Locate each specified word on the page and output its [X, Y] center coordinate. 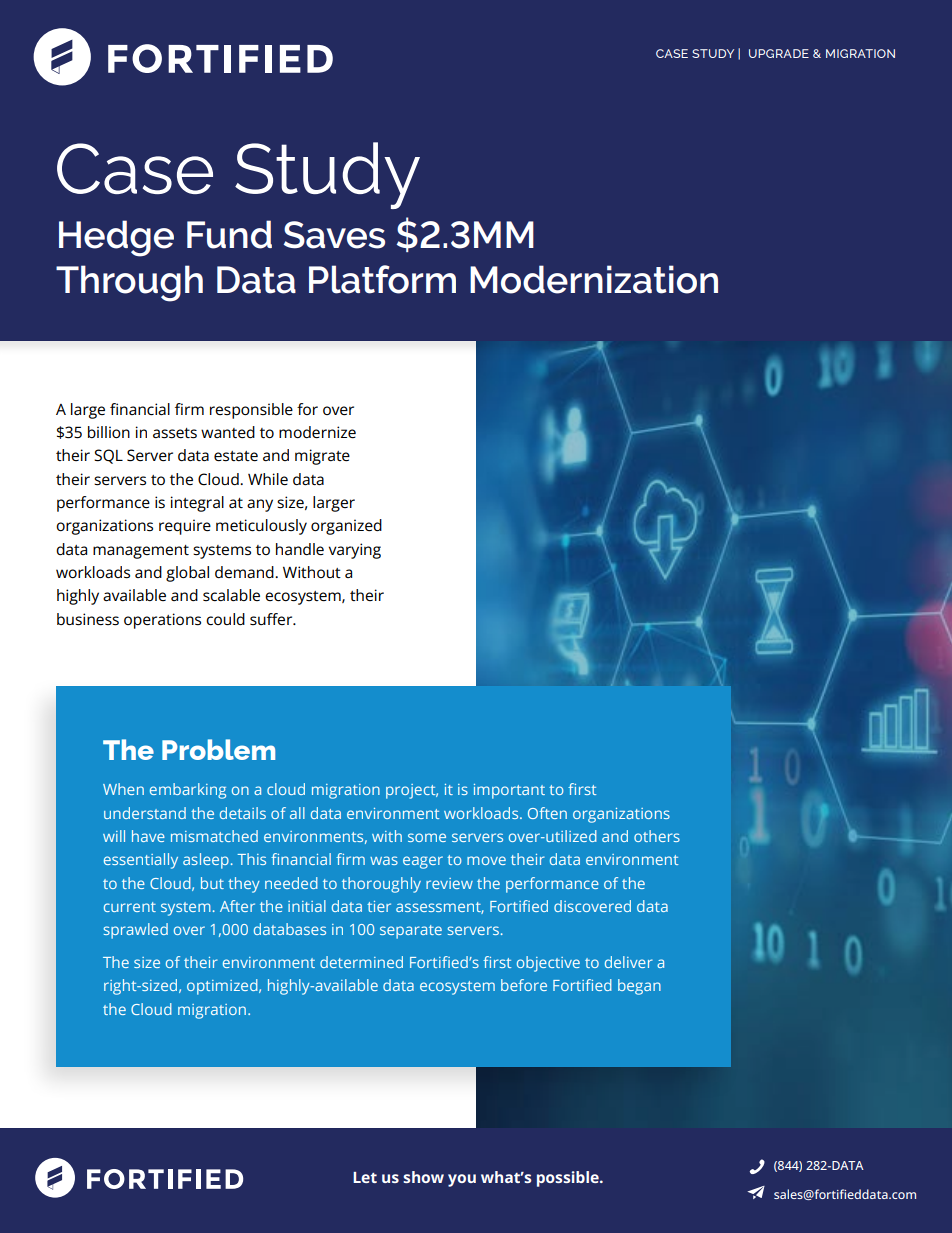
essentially [141, 861]
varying [355, 551]
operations [162, 621]
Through [129, 283]
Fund [229, 234]
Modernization [594, 279]
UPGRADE [779, 53]
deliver [629, 962]
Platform [382, 279]
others [657, 836]
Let [365, 1177]
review [449, 883]
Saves [334, 235]
